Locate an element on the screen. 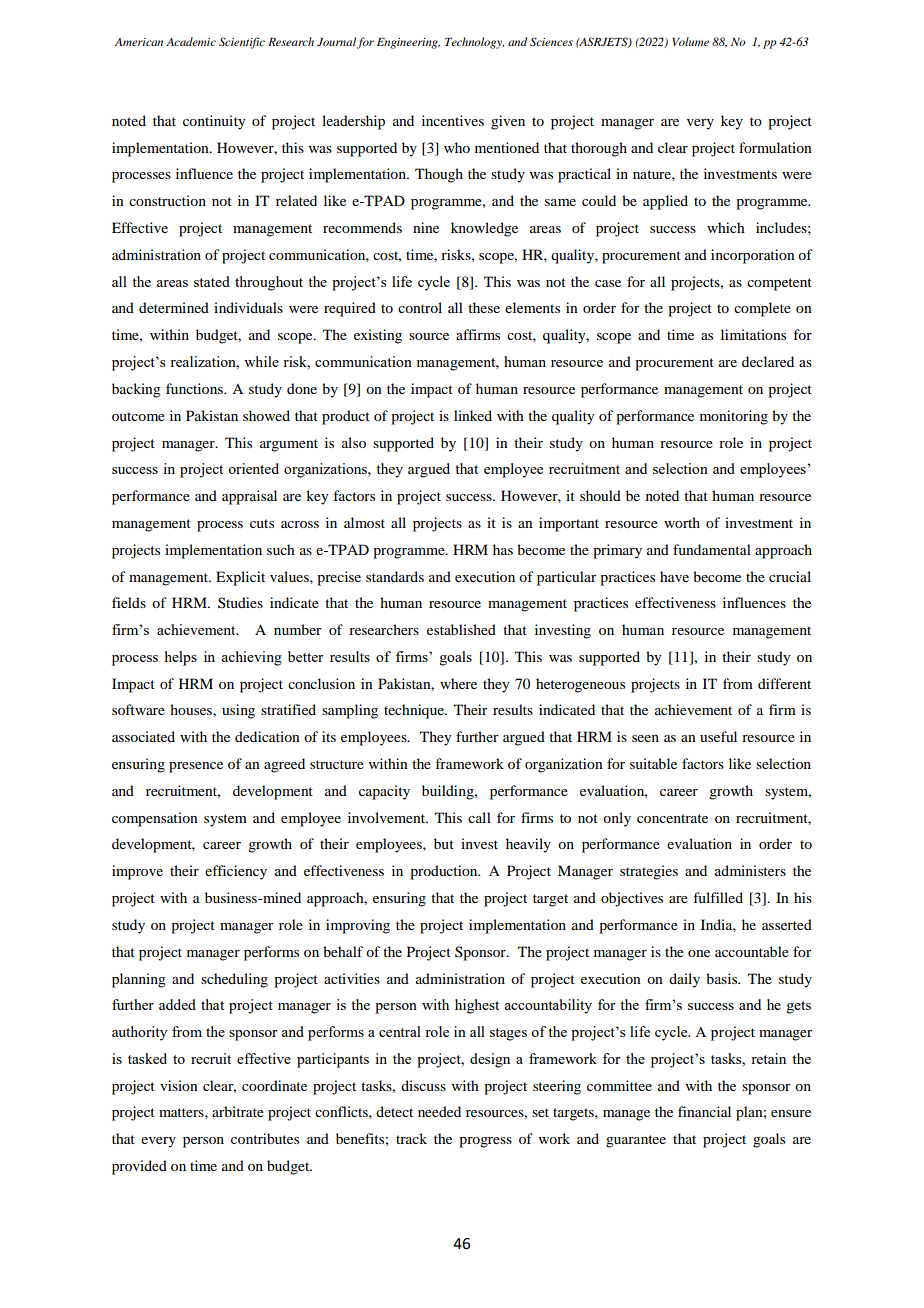  progress is located at coordinates (485, 1142).
